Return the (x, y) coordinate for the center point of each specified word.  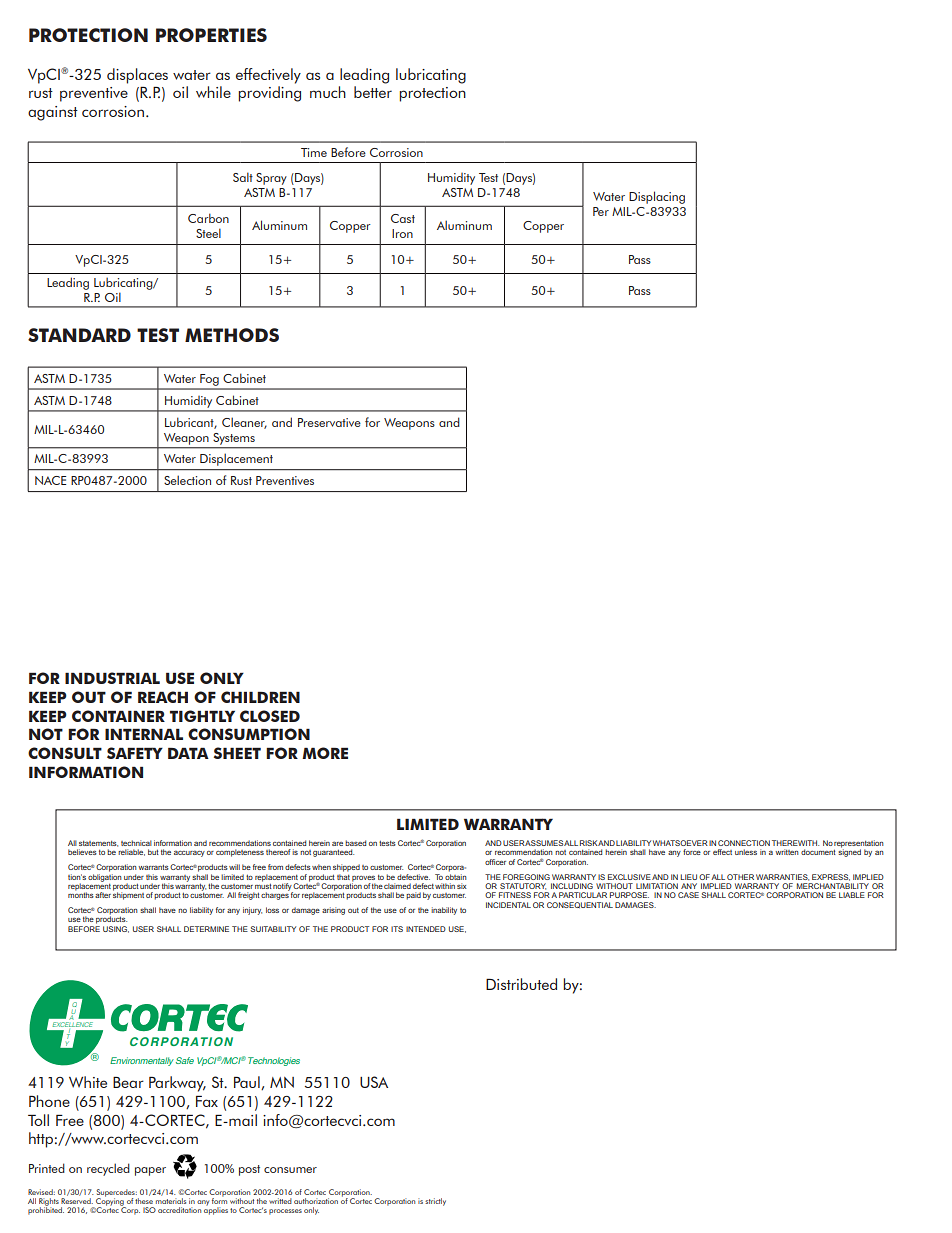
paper (150, 1171)
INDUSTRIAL (112, 678)
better (373, 92)
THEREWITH (795, 843)
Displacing (657, 197)
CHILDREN (260, 697)
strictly (435, 1202)
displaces (137, 76)
